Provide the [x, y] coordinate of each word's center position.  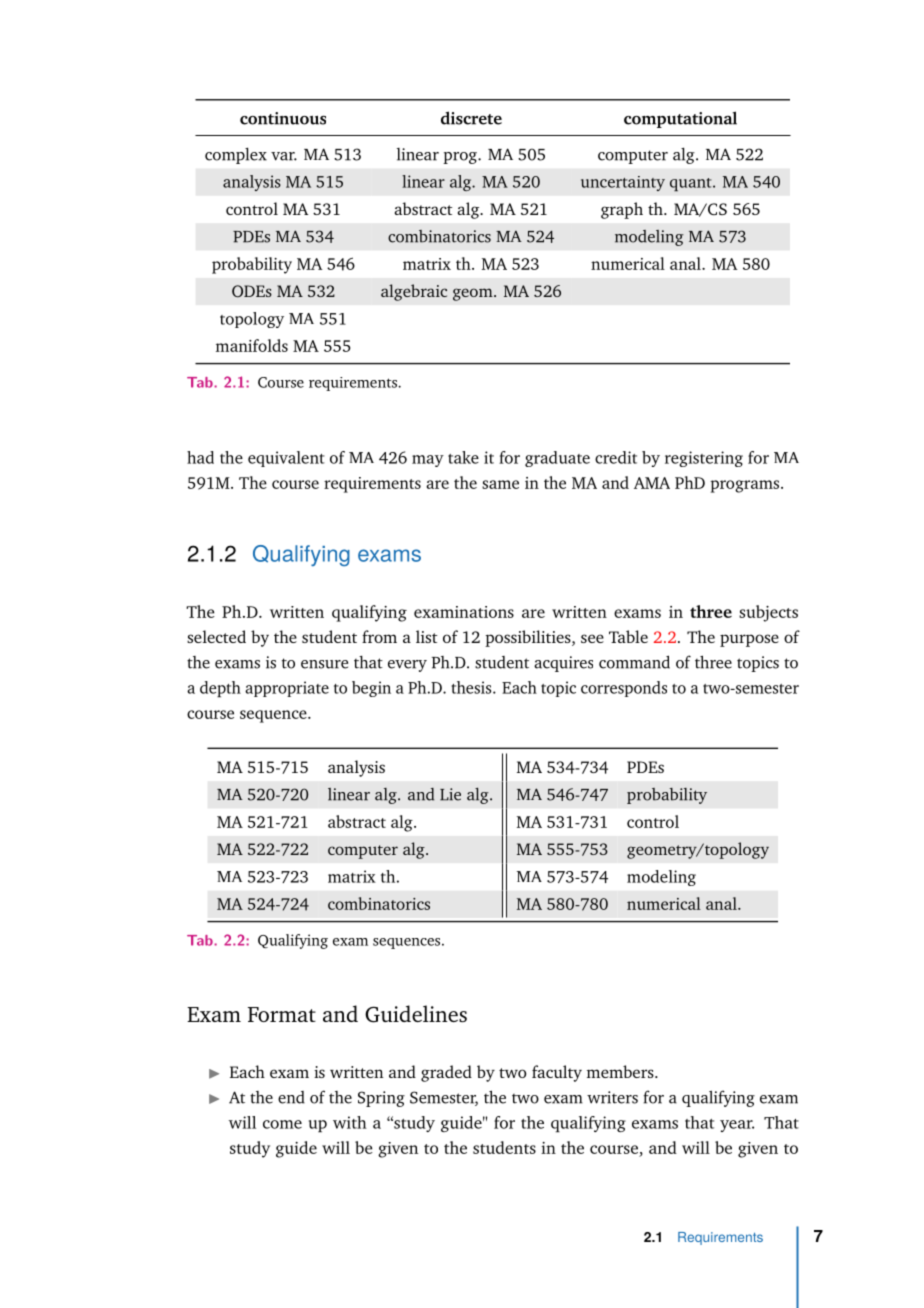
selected [216, 636]
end [291, 1097]
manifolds [252, 345]
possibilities [529, 638]
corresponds [624, 689]
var [284, 156]
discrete [471, 118]
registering [704, 459]
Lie [450, 794]
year [737, 1126]
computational [680, 119]
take [463, 457]
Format [282, 1014]
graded [446, 1073]
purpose [749, 640]
